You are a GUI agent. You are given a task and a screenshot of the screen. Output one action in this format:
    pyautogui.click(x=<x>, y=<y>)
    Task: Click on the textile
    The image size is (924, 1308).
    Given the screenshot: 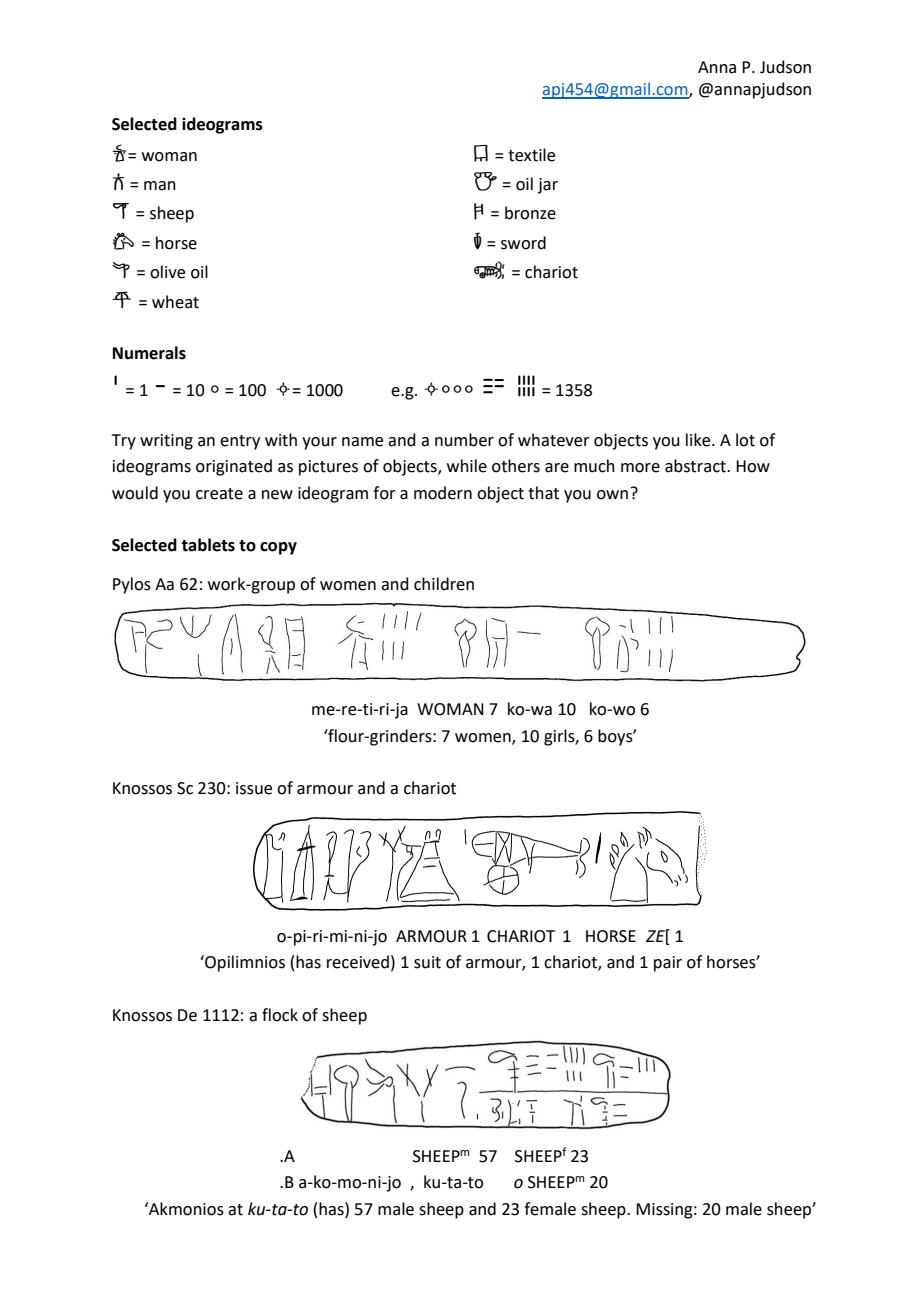 What is the action you would take?
    pyautogui.click(x=531, y=155)
